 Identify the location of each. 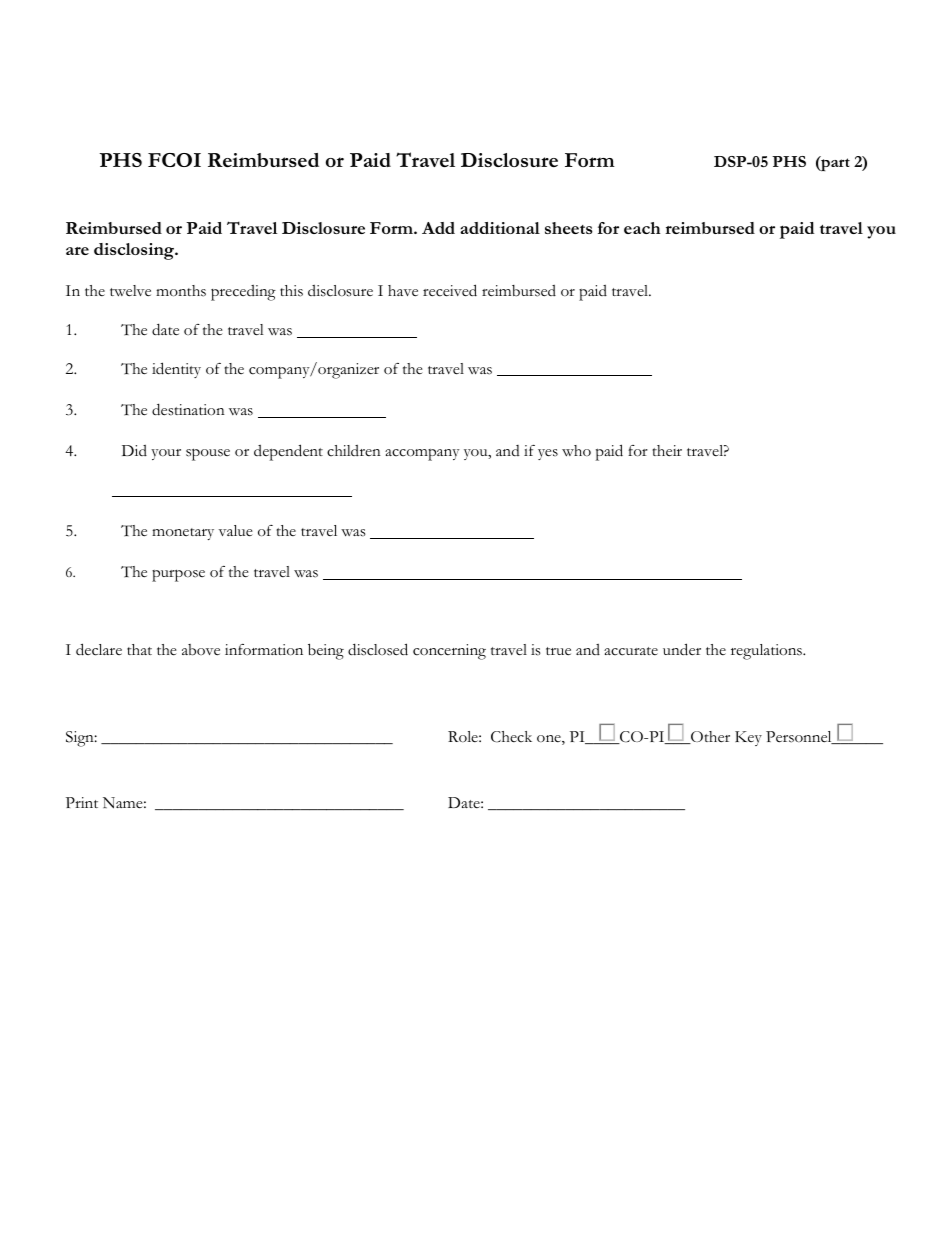
(642, 228).
